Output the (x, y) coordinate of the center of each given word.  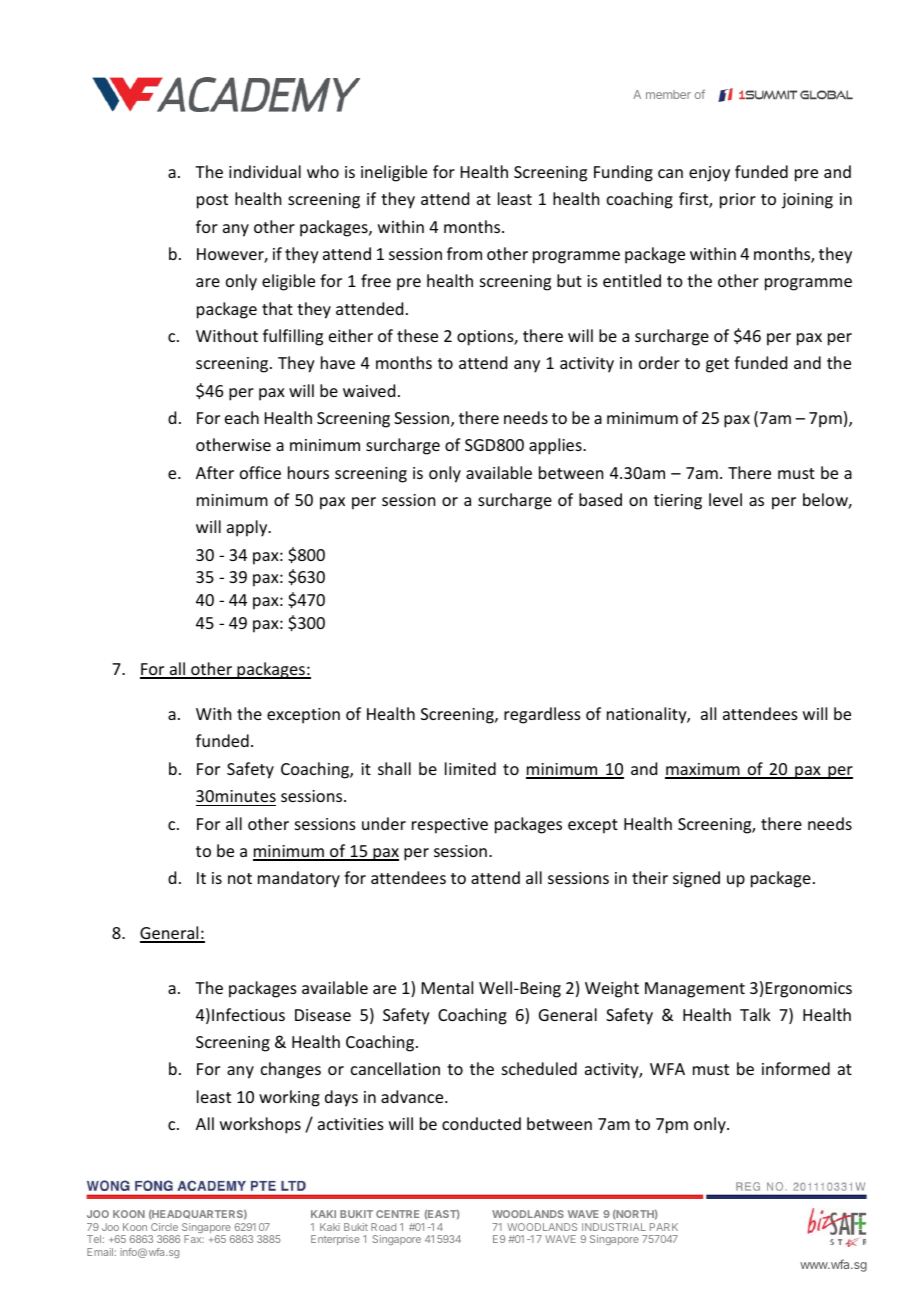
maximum (703, 770)
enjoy (709, 174)
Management (695, 990)
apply (248, 528)
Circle (164, 1227)
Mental (447, 987)
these (417, 335)
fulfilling (293, 337)
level (725, 499)
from (464, 253)
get (717, 365)
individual (265, 171)
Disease (323, 1015)
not (240, 878)
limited (470, 768)
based (600, 499)
